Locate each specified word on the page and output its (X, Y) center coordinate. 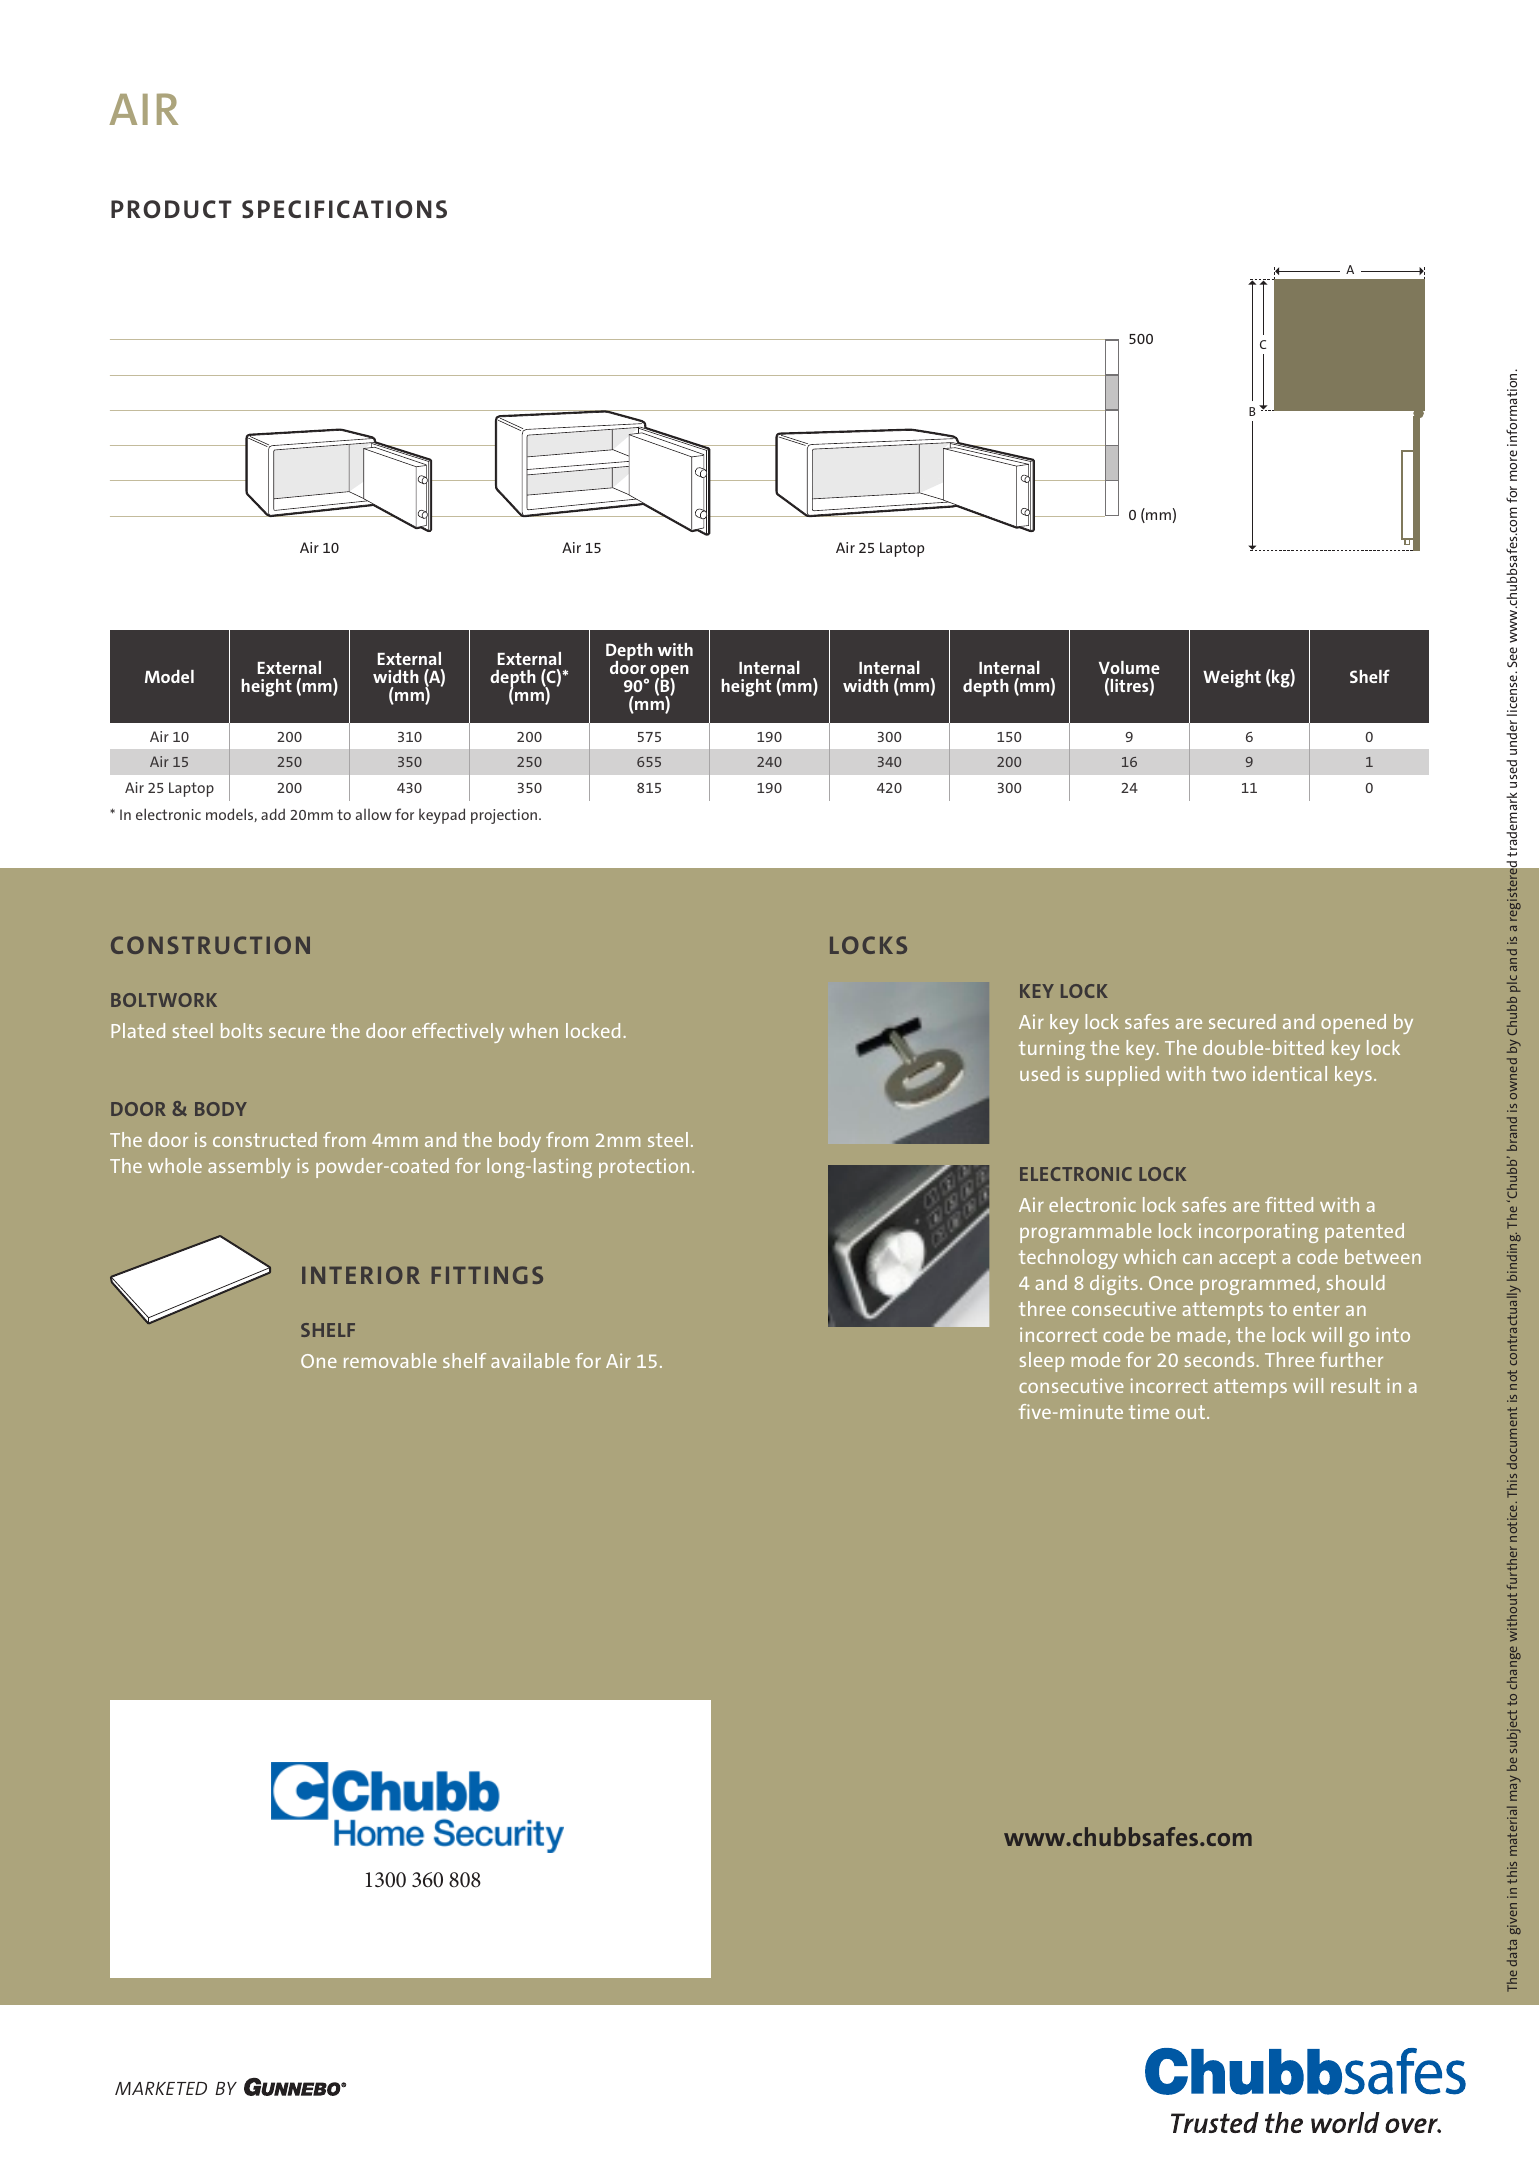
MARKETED (161, 2088)
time (1149, 1411)
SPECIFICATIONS (344, 209)
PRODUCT (171, 209)
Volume (1129, 667)
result (1355, 1385)
